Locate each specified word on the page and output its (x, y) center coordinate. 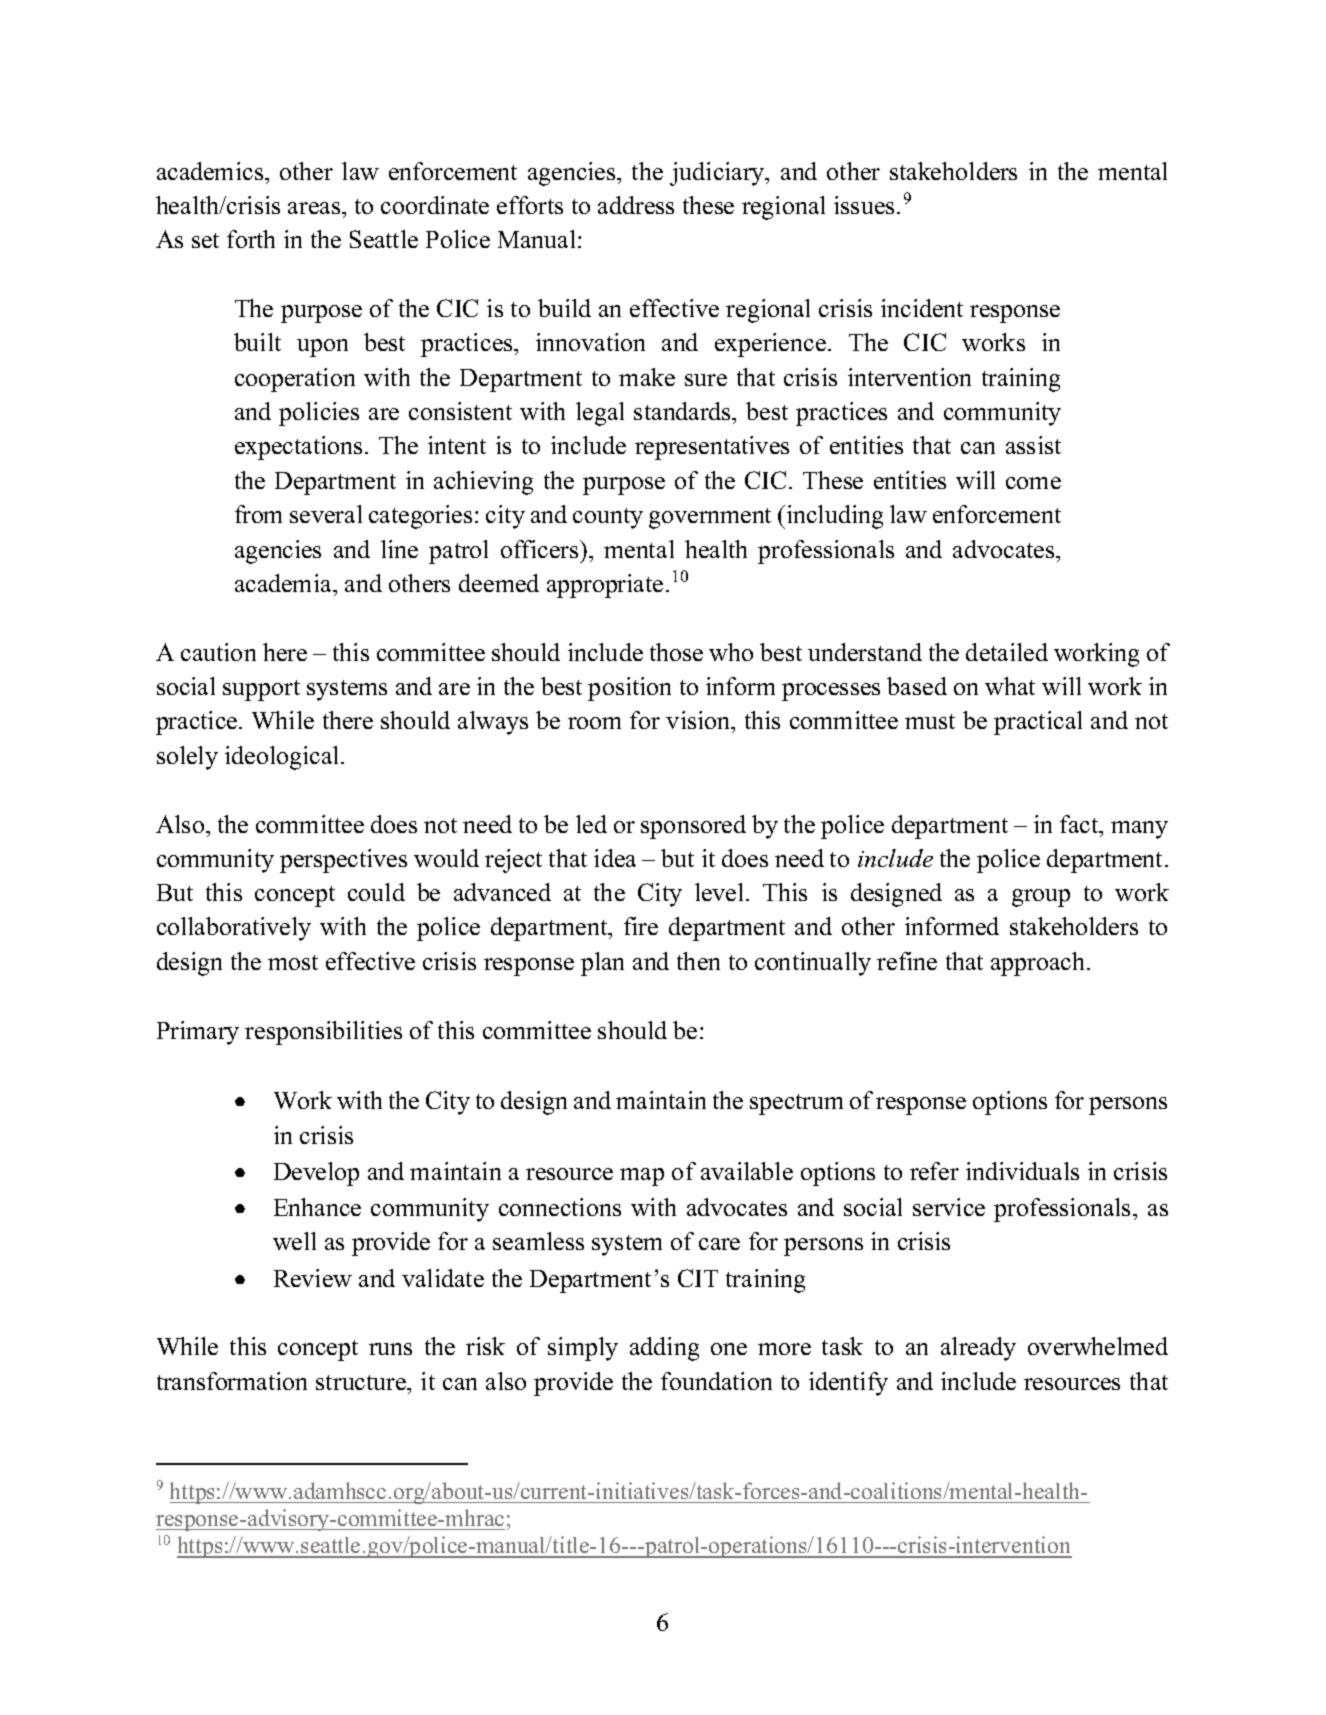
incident (922, 308)
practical (1038, 723)
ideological (283, 758)
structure (362, 1382)
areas (315, 208)
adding (664, 1349)
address (636, 205)
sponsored (693, 827)
